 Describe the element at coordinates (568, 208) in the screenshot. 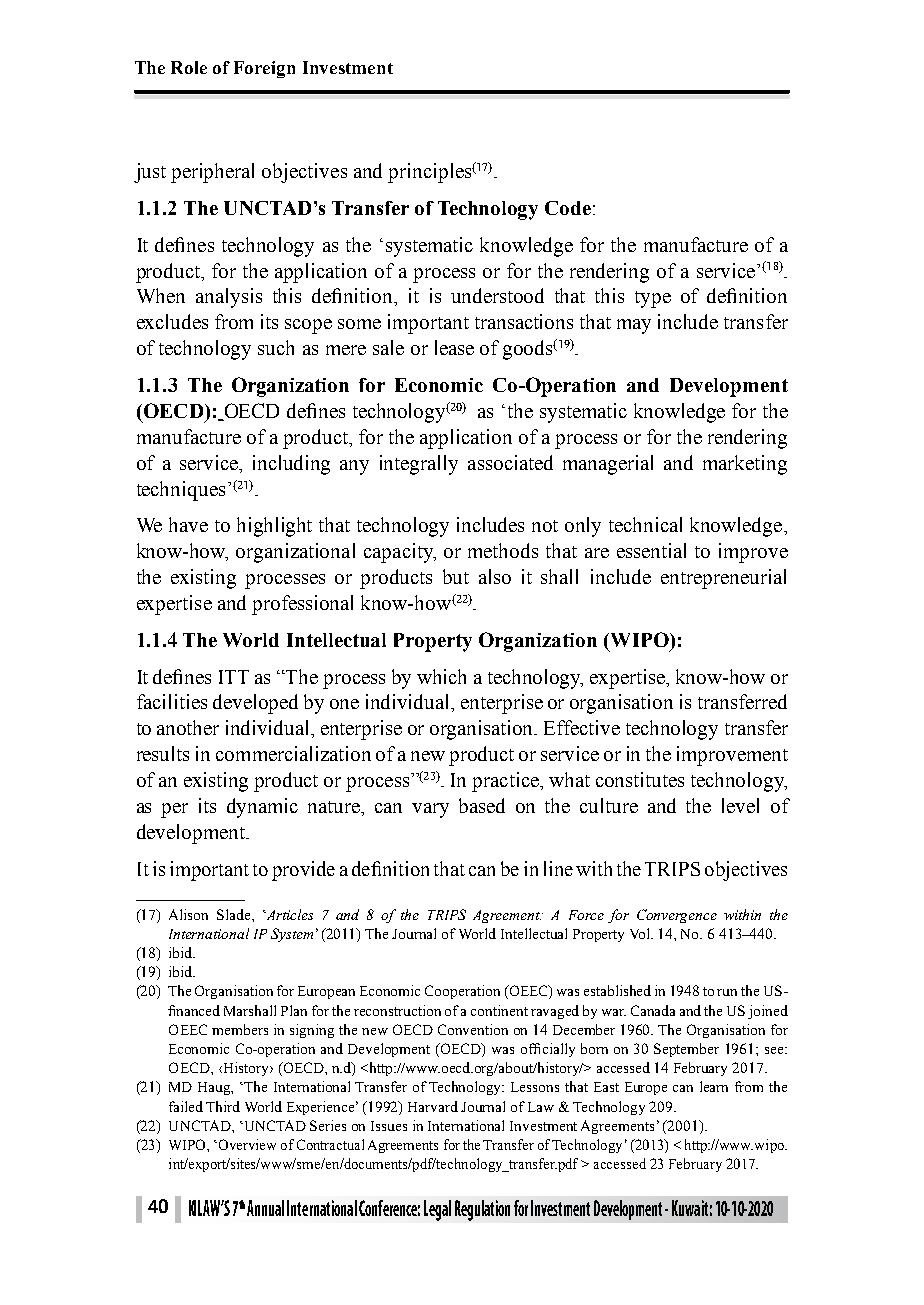

I see `Code` at that location.
